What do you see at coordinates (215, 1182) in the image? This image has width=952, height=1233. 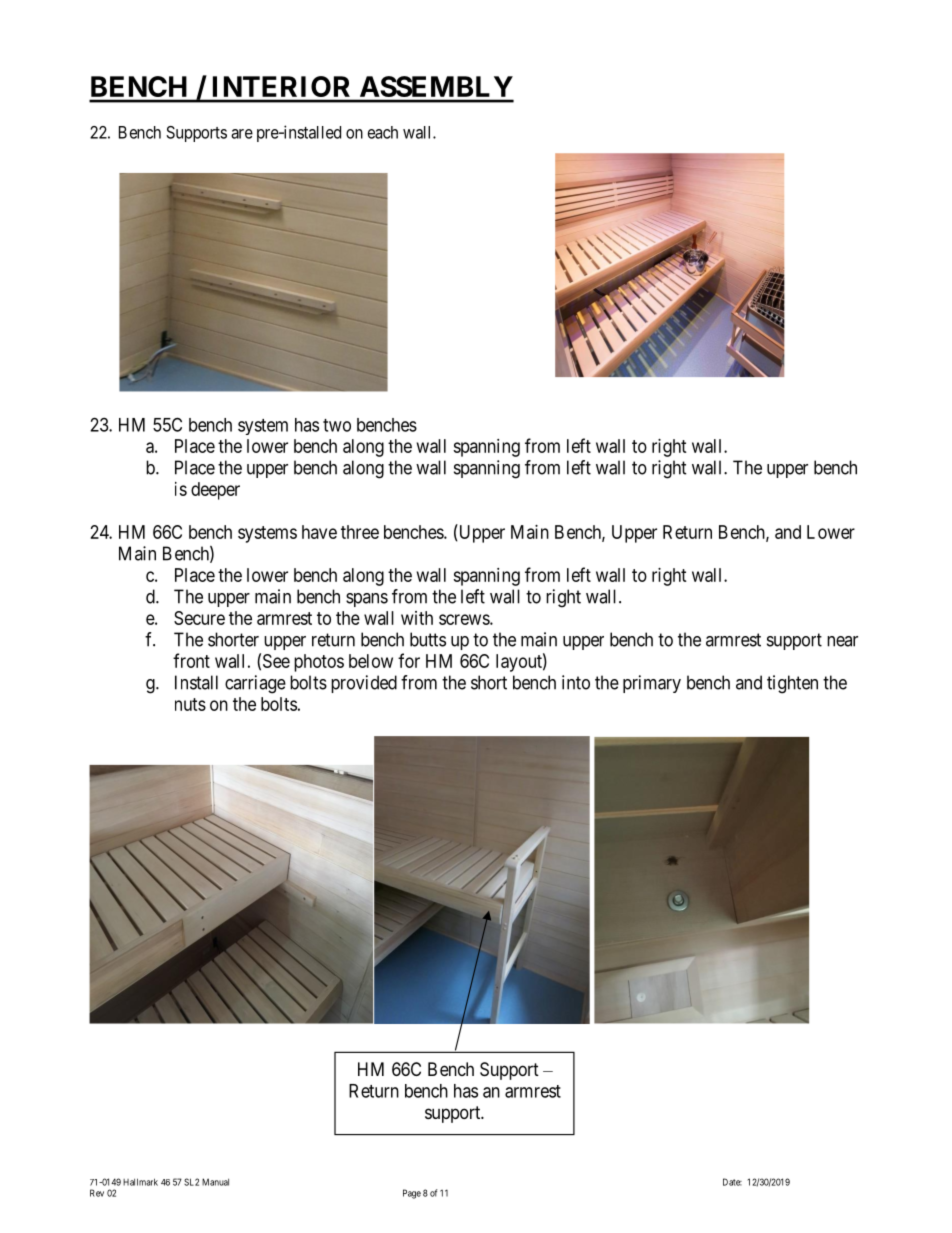 I see `Manual` at bounding box center [215, 1182].
